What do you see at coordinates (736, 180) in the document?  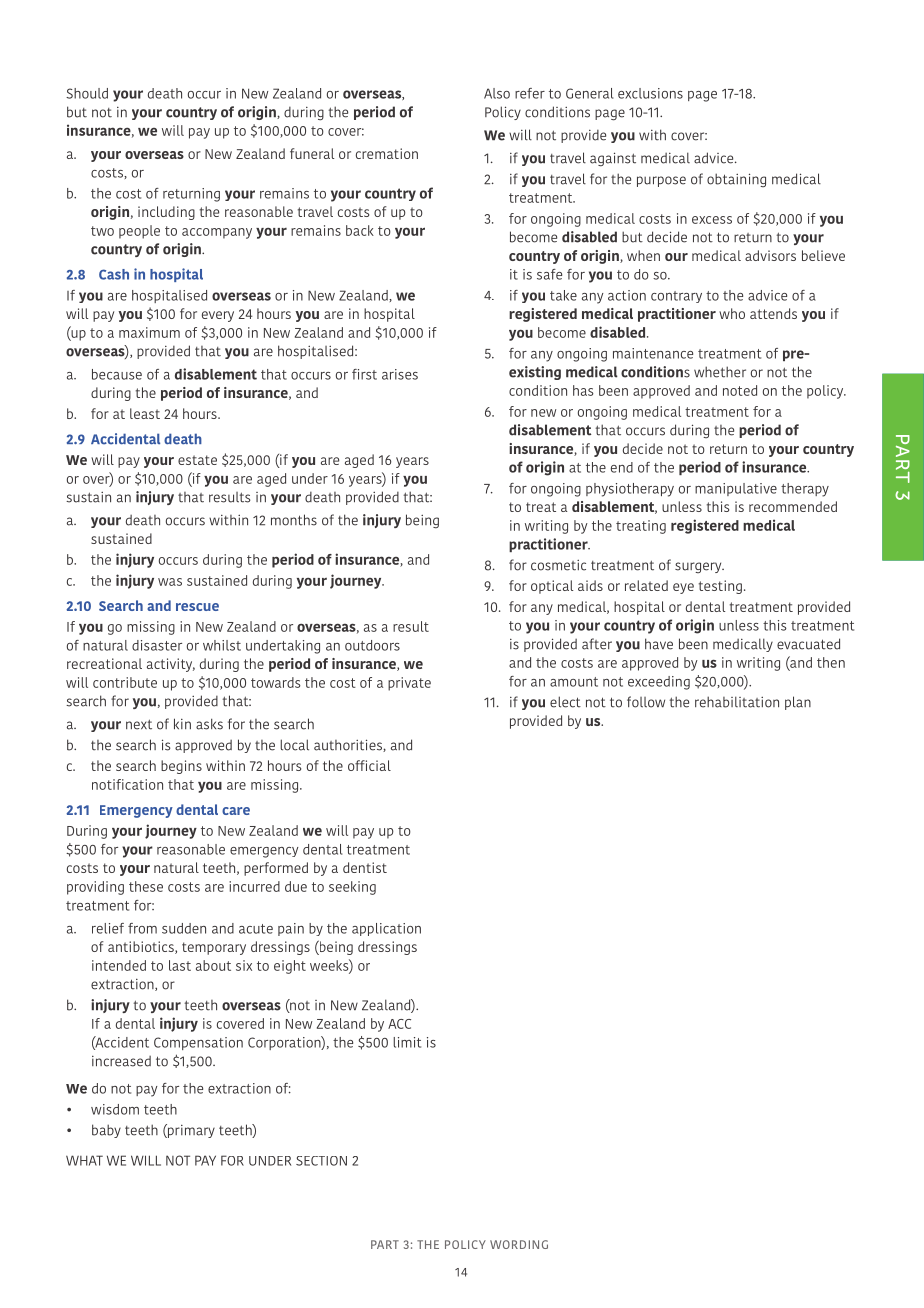 I see `obtaining` at bounding box center [736, 180].
